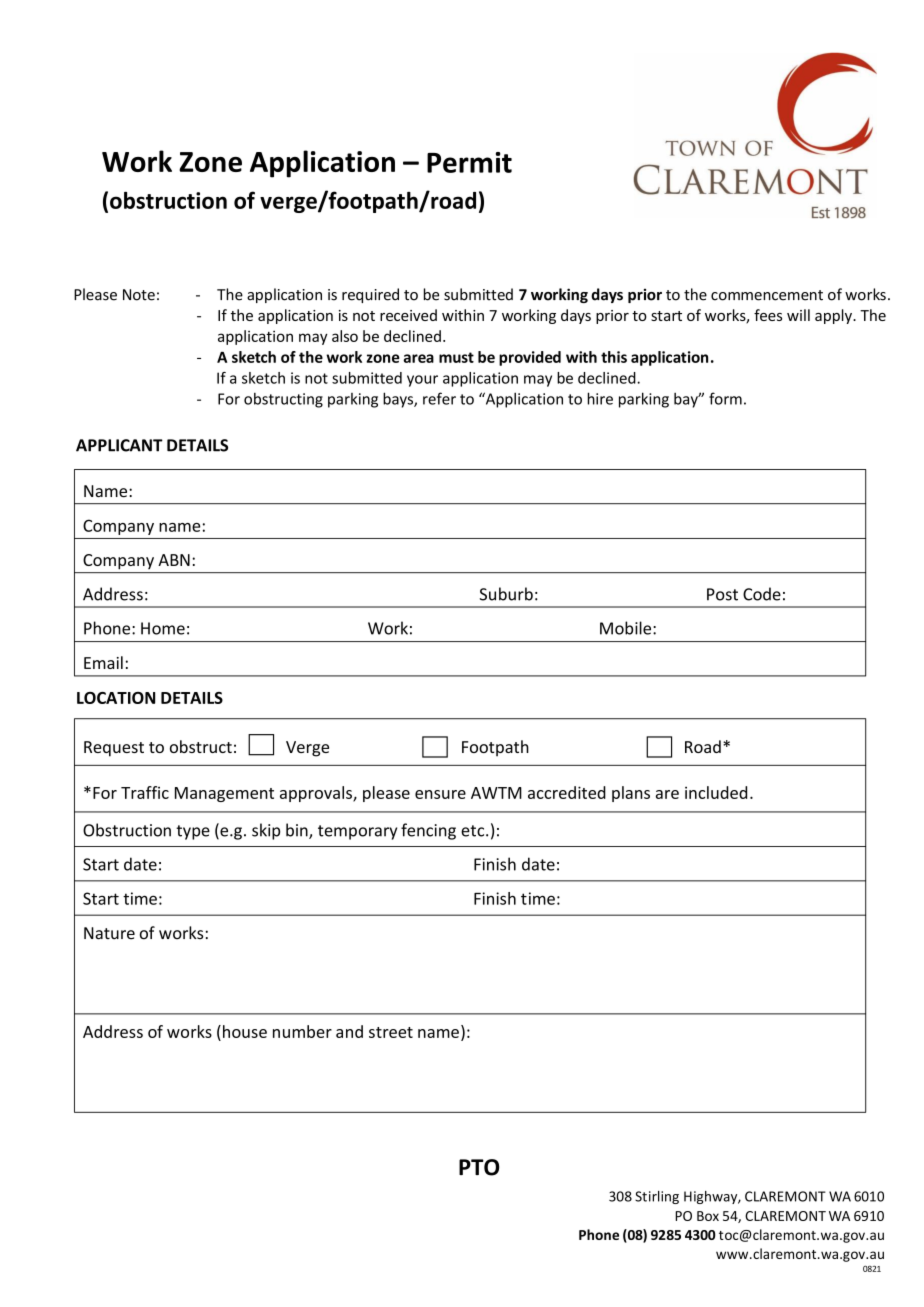 This screenshot has width=924, height=1307. What do you see at coordinates (119, 445) in the screenshot?
I see `APPLICANT` at bounding box center [119, 445].
